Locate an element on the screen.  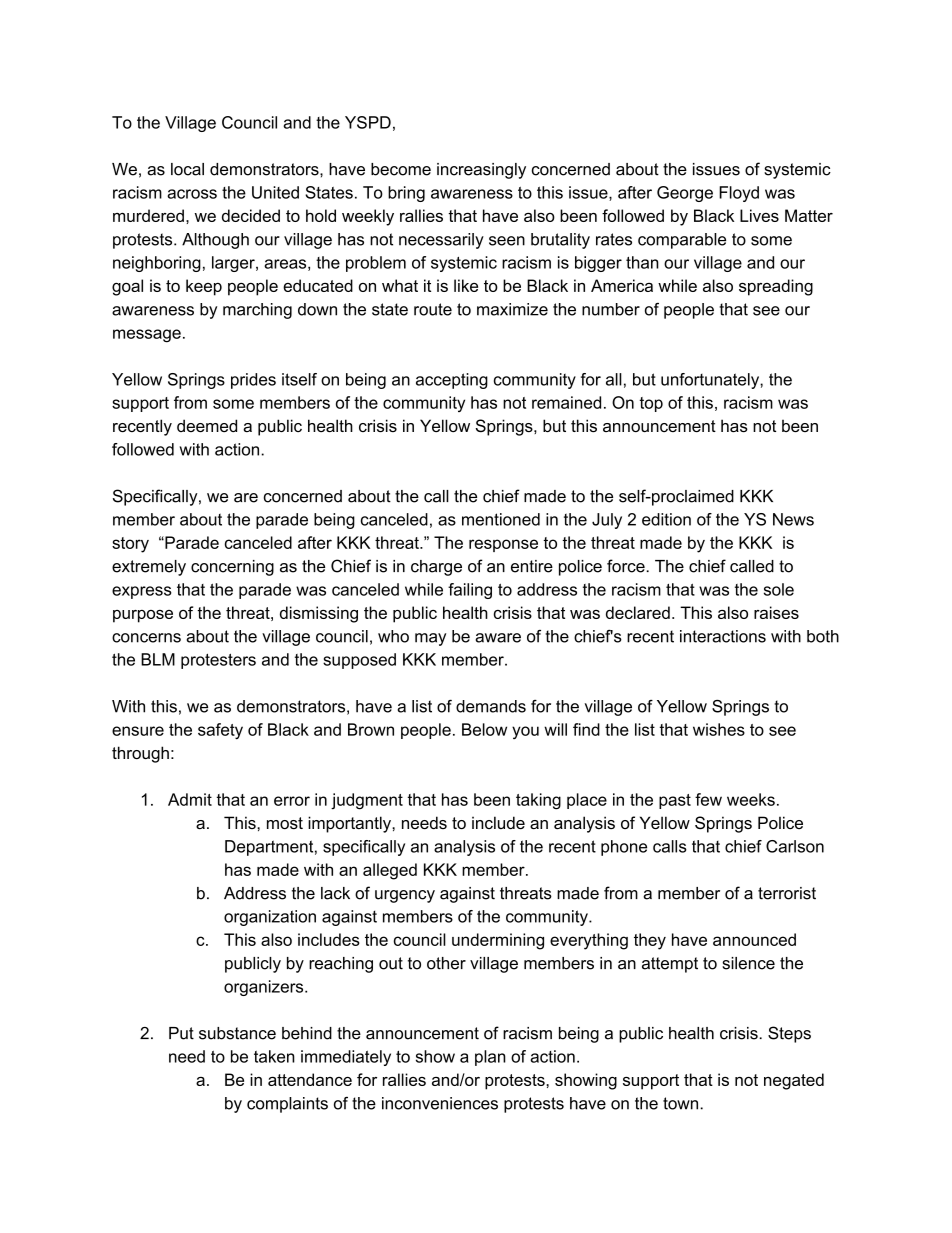
News is located at coordinates (793, 519).
